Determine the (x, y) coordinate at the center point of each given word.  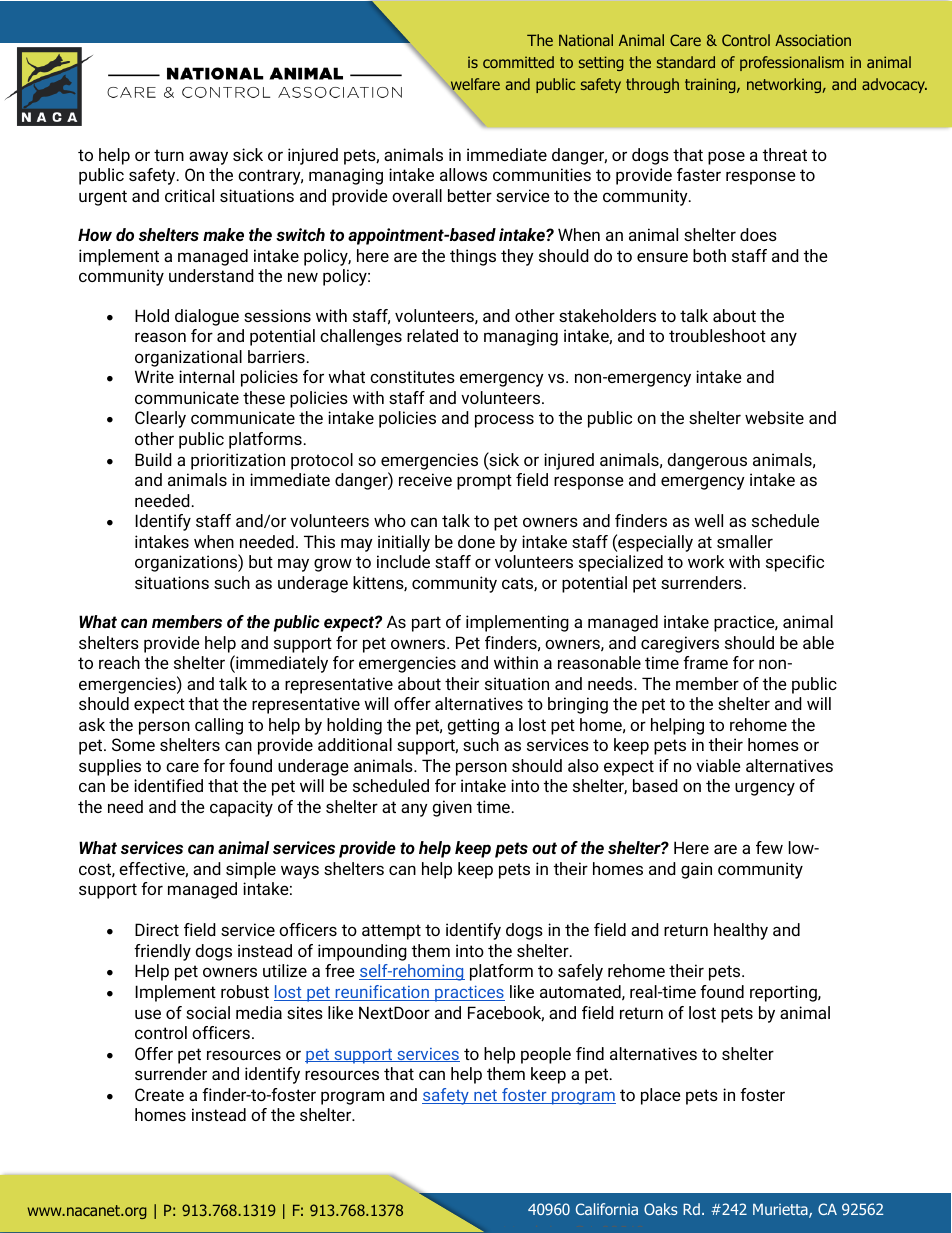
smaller (745, 541)
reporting (784, 993)
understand (211, 275)
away (208, 158)
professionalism (792, 63)
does (758, 234)
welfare (474, 85)
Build (153, 459)
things (473, 257)
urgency (765, 789)
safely (580, 972)
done (476, 541)
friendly (162, 952)
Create (159, 1094)
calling (219, 726)
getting (473, 726)
